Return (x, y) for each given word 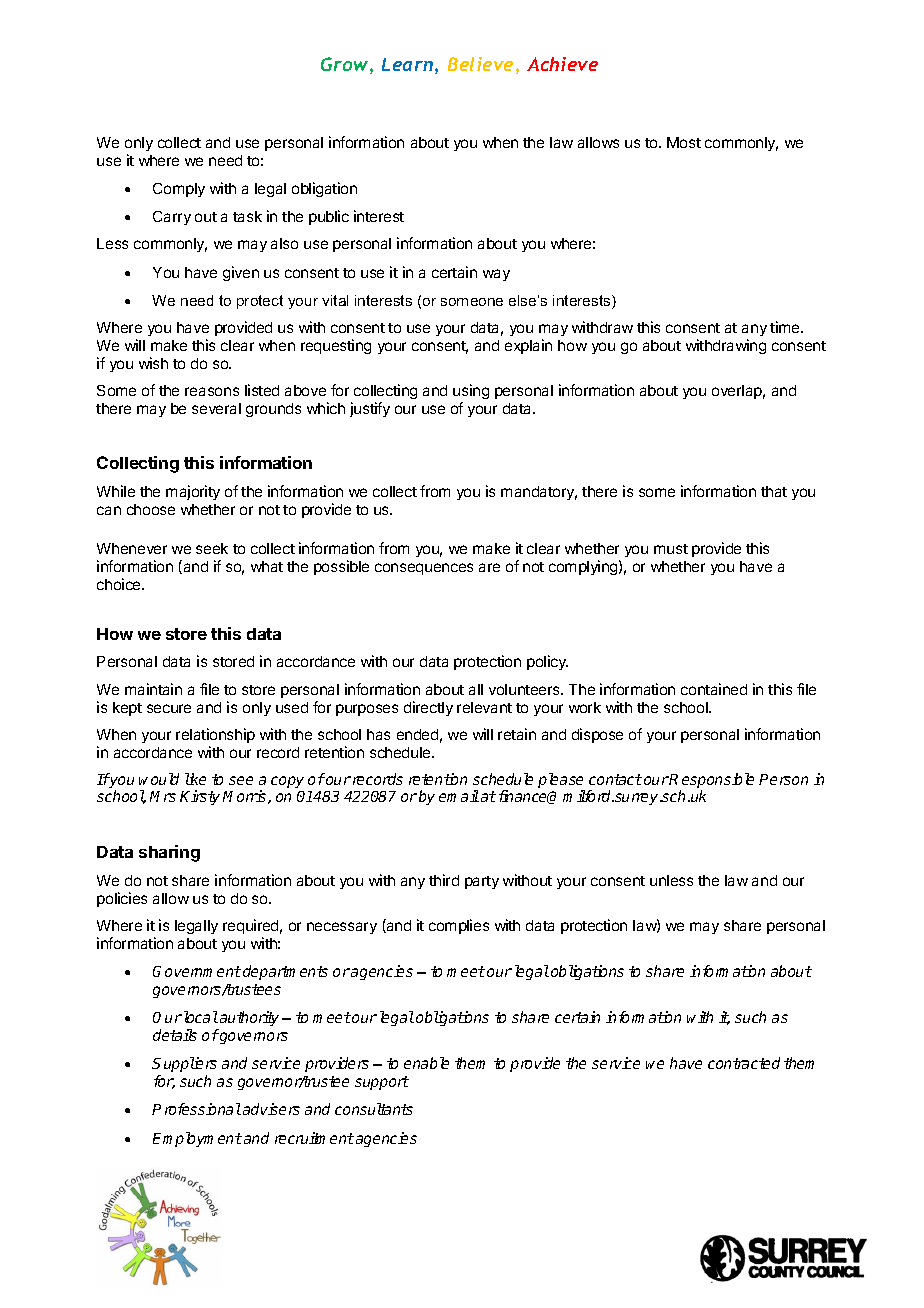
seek (212, 548)
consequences (424, 569)
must (671, 549)
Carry (172, 218)
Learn (407, 64)
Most (684, 142)
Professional (196, 1109)
